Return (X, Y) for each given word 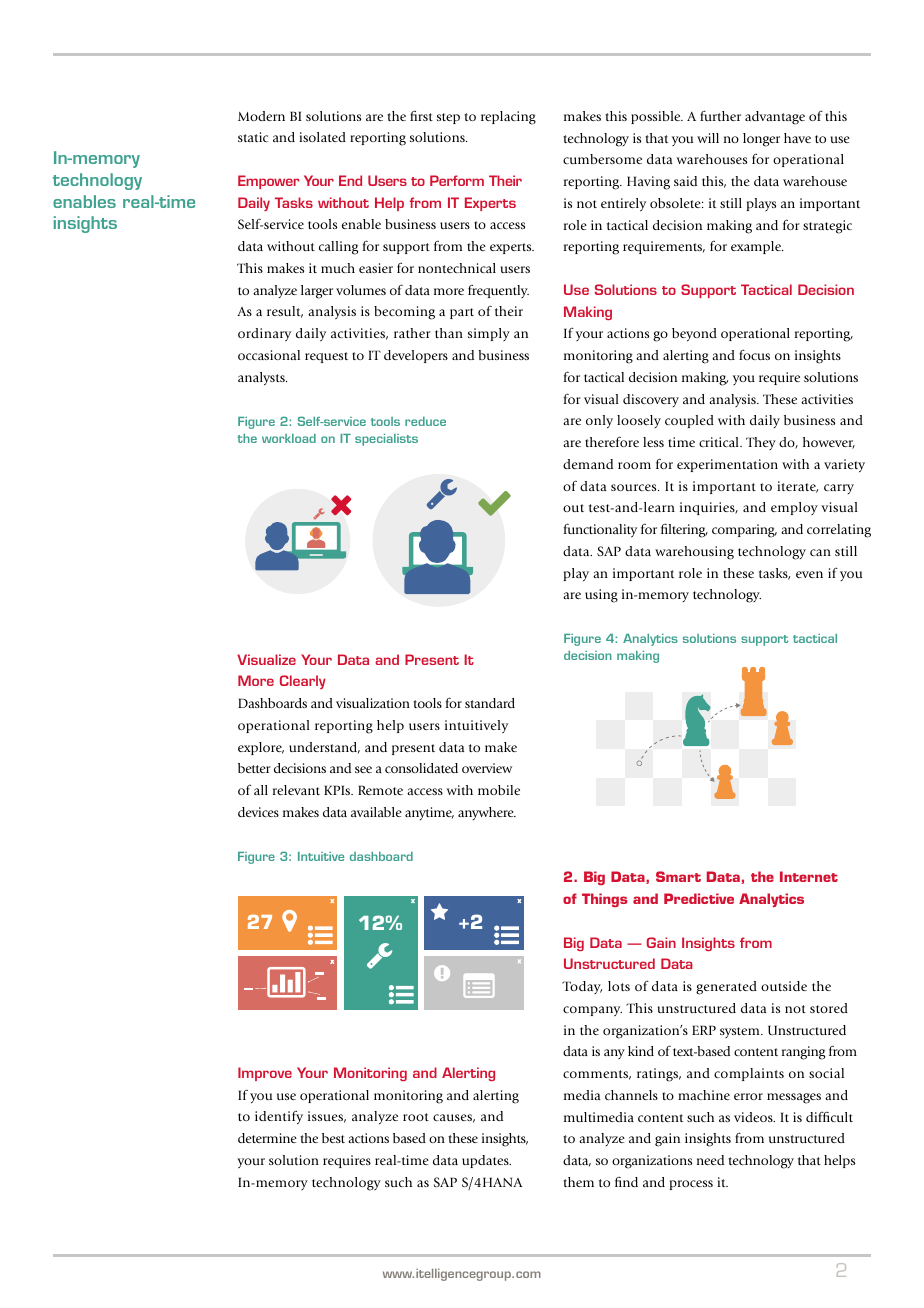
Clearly (303, 682)
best (333, 1138)
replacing (508, 118)
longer (761, 140)
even (809, 574)
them (578, 1182)
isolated (322, 137)
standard (490, 703)
